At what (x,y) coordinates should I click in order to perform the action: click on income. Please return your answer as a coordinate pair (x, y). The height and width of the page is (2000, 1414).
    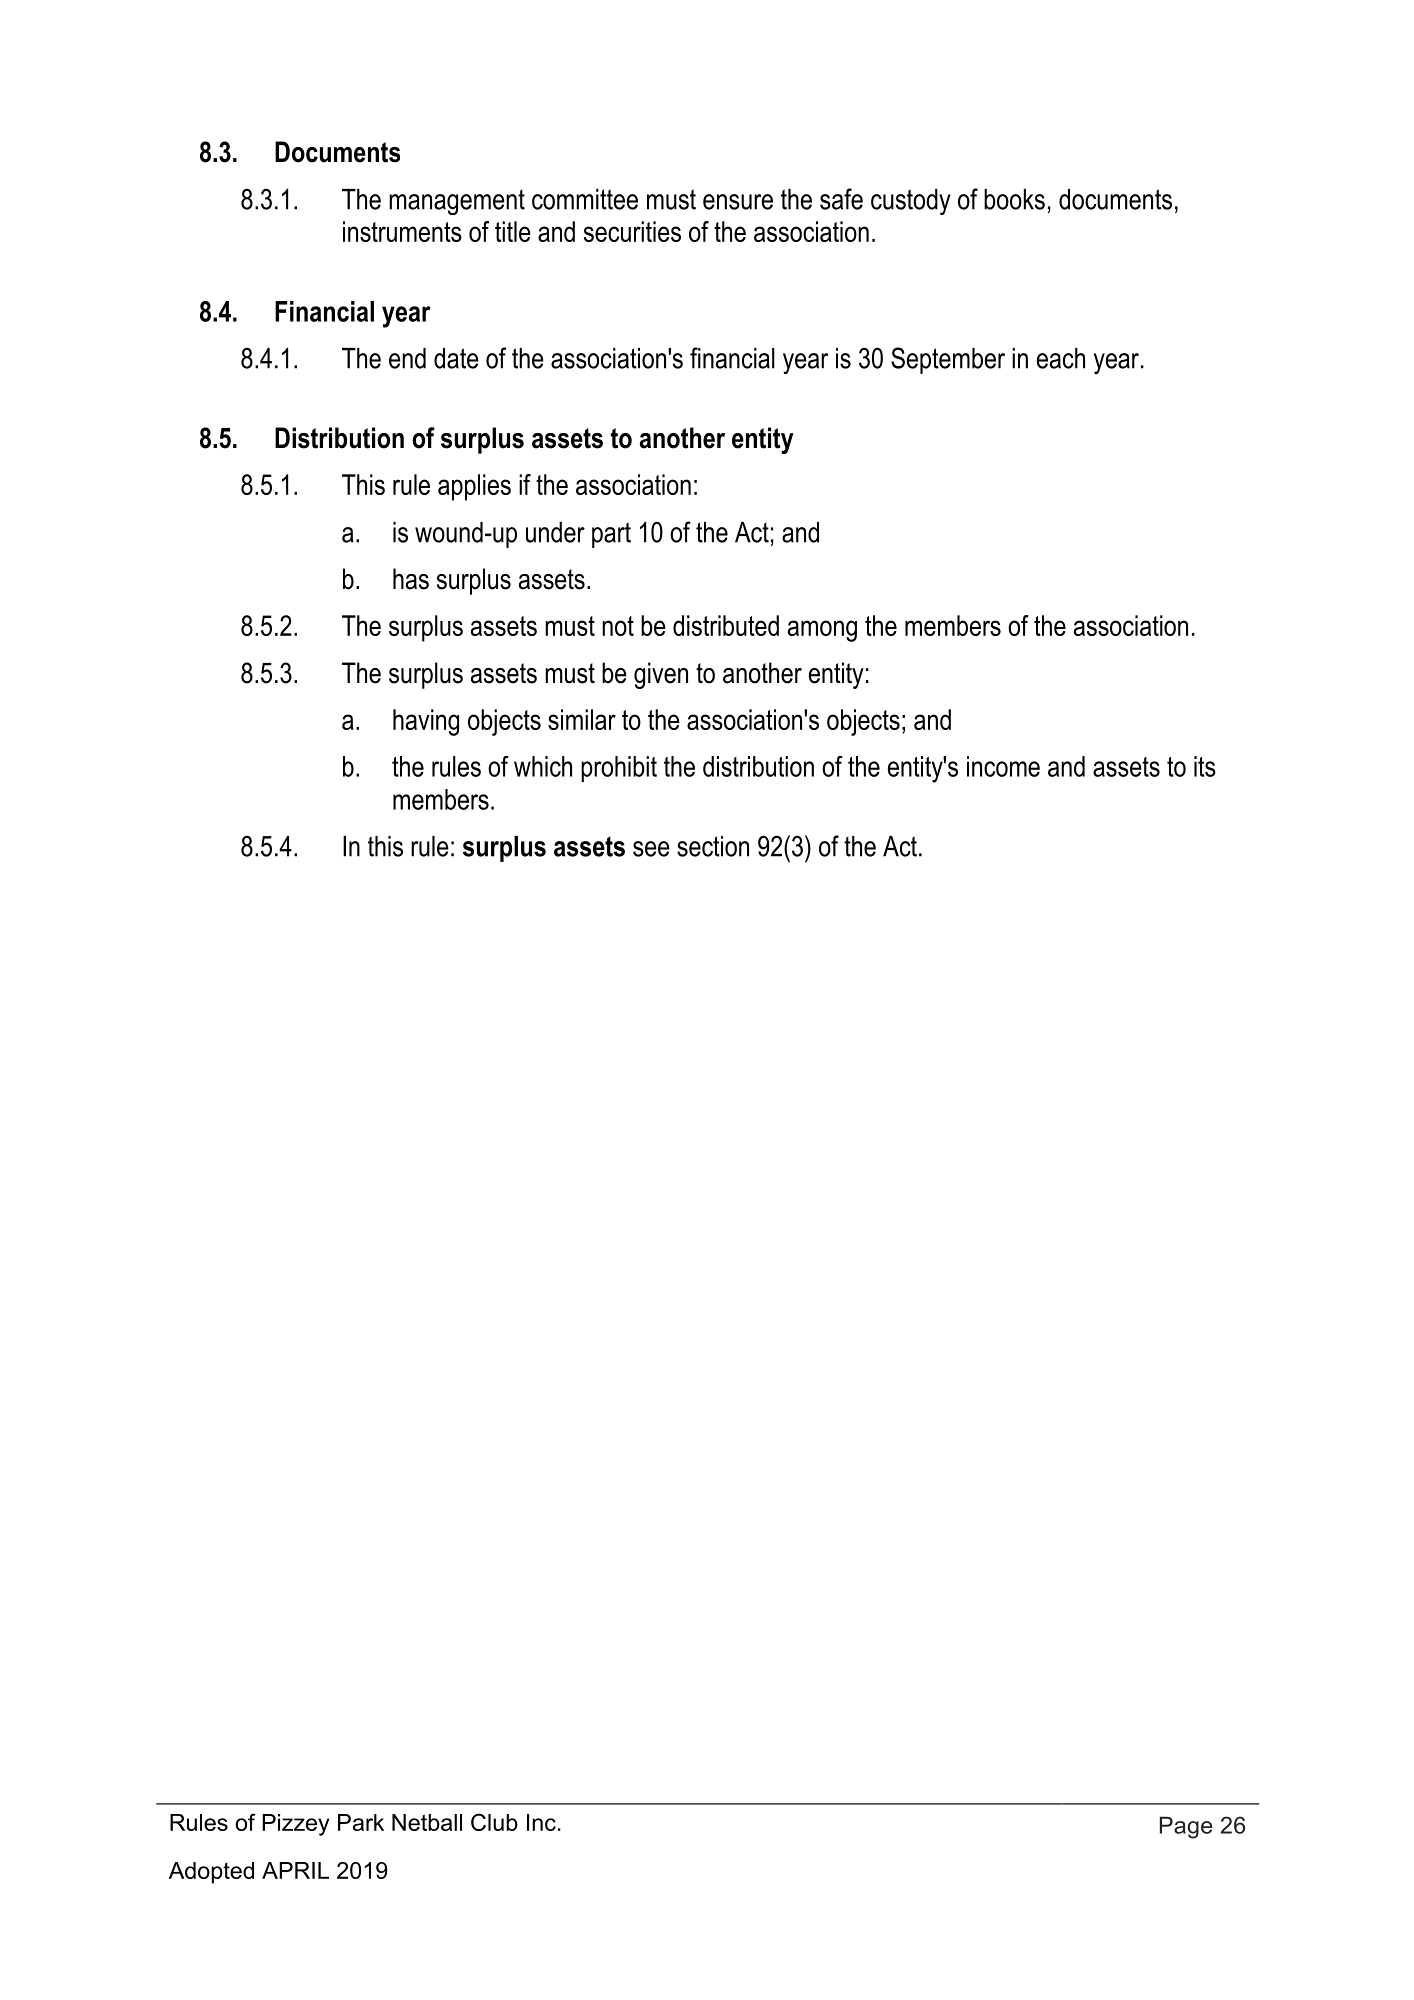
    Looking at the image, I should click on (1003, 766).
